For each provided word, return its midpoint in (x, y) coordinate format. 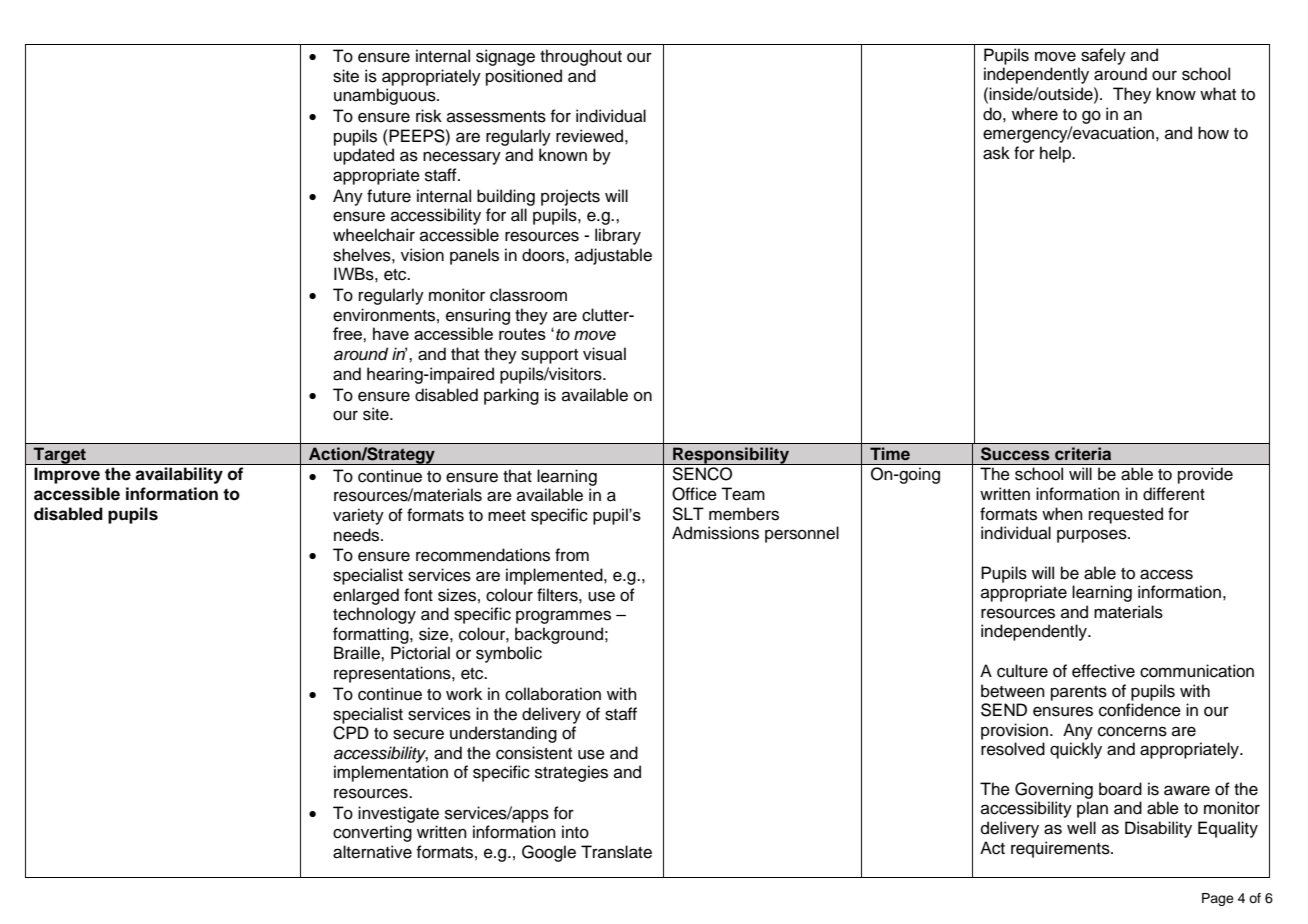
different (1174, 494)
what (1218, 93)
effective (1103, 671)
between (1013, 691)
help (1056, 154)
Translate (616, 852)
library (618, 236)
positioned (524, 77)
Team (743, 494)
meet (507, 516)
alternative (372, 852)
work (464, 694)
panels (474, 256)
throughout (581, 57)
